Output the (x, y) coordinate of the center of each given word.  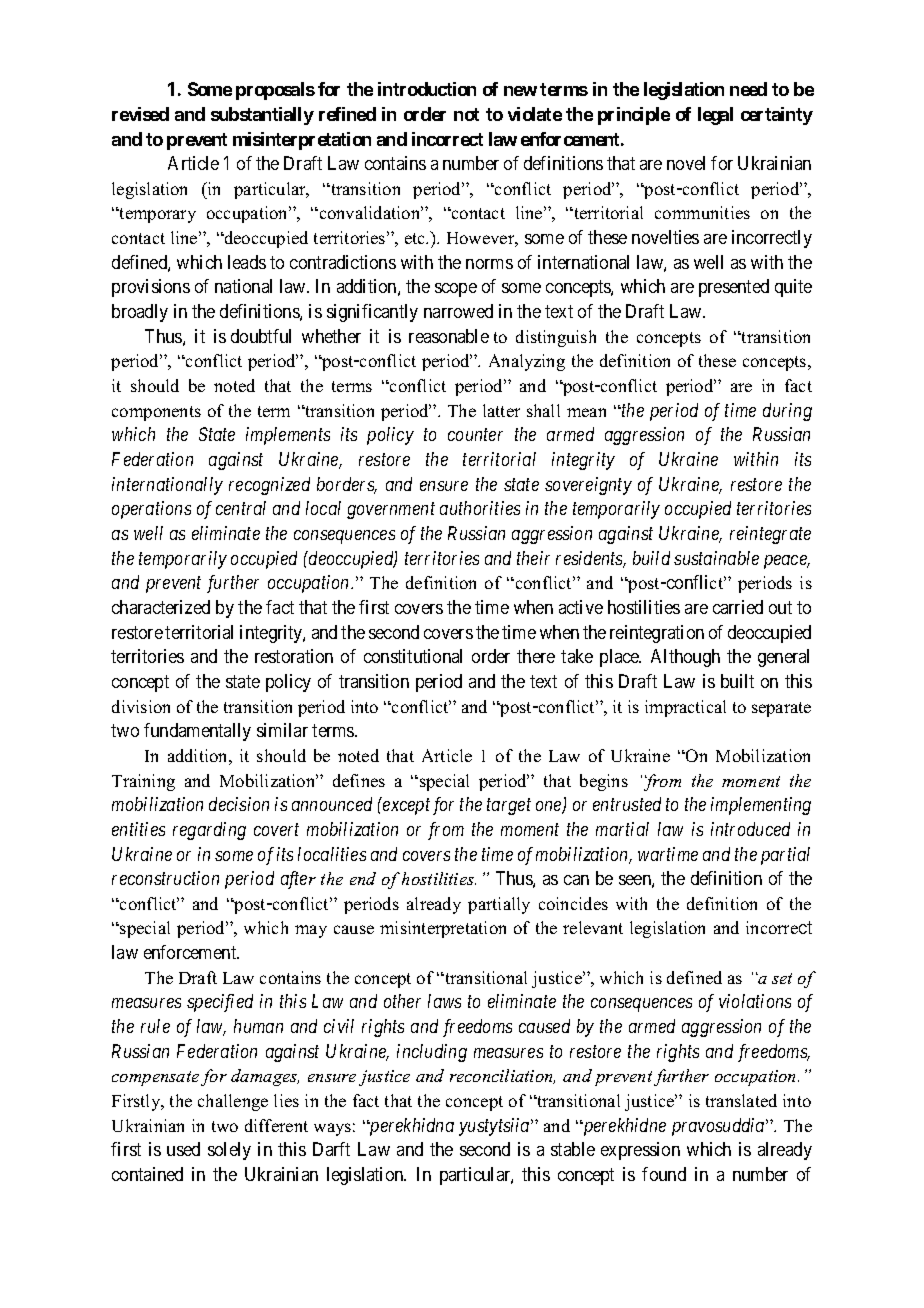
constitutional (413, 656)
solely (229, 1151)
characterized (161, 607)
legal (715, 116)
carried (738, 607)
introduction (427, 89)
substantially (262, 116)
